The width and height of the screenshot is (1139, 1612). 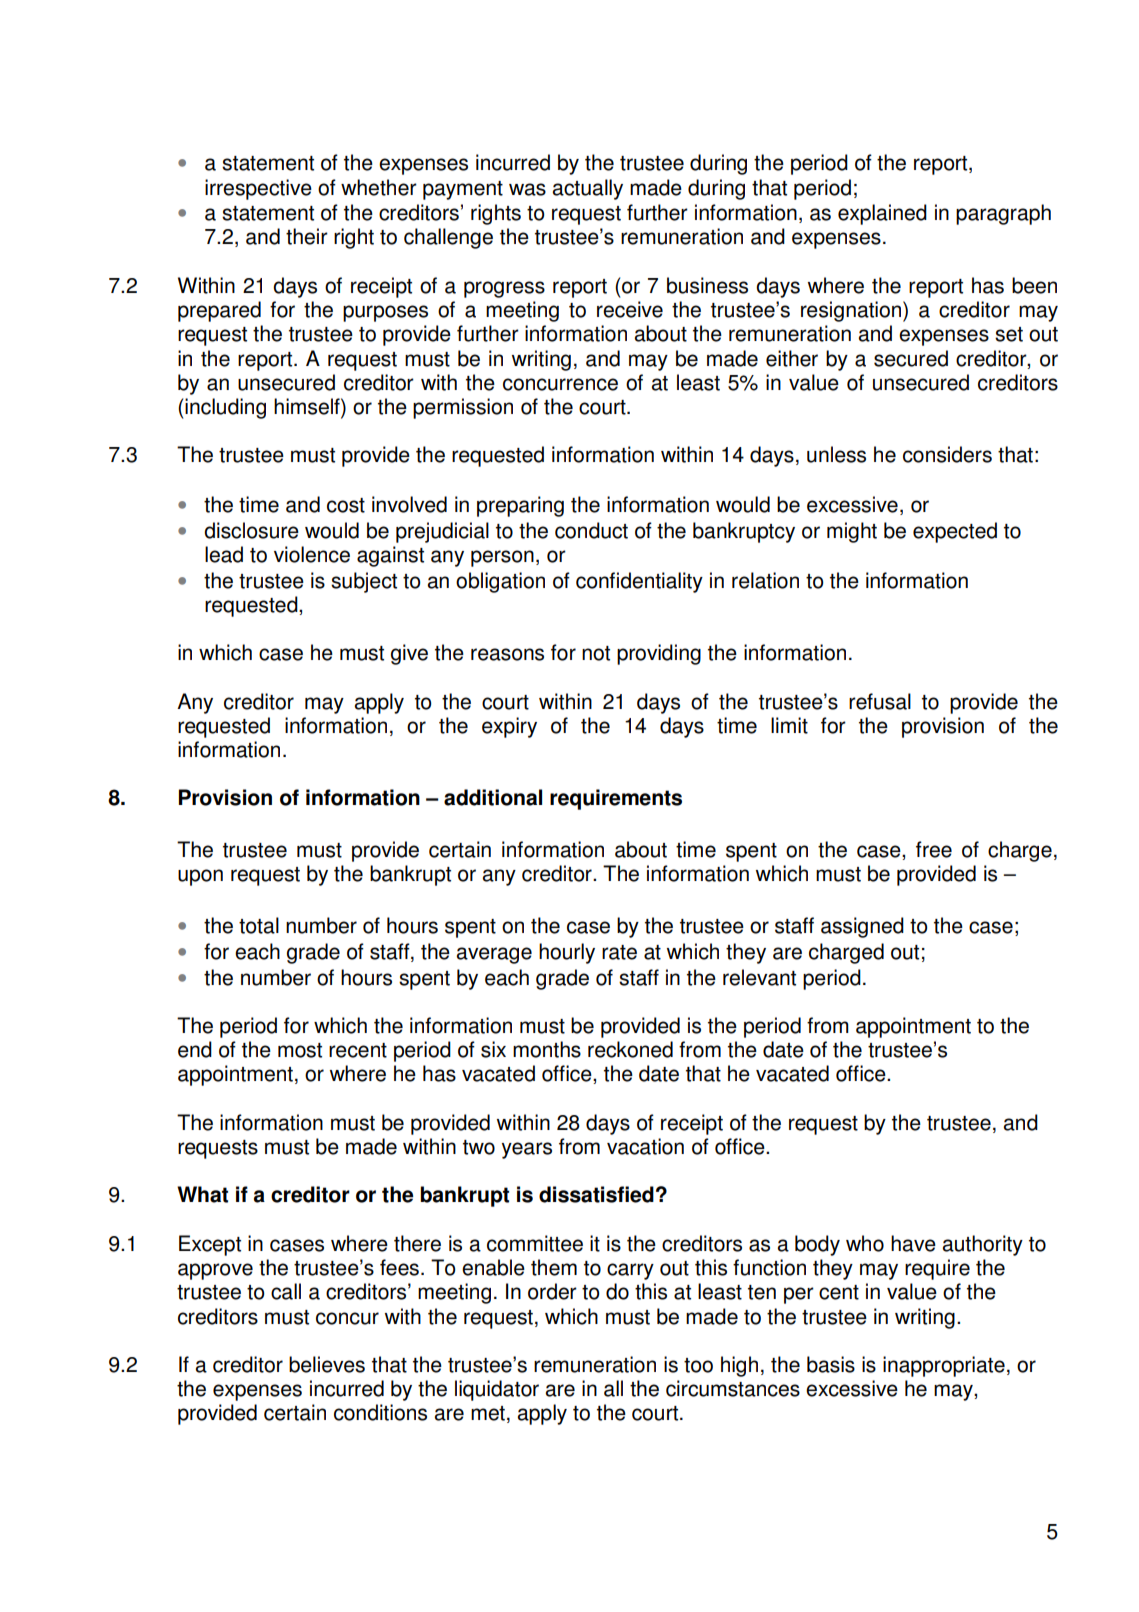 What do you see at coordinates (619, 952) in the screenshot?
I see `rate` at bounding box center [619, 952].
